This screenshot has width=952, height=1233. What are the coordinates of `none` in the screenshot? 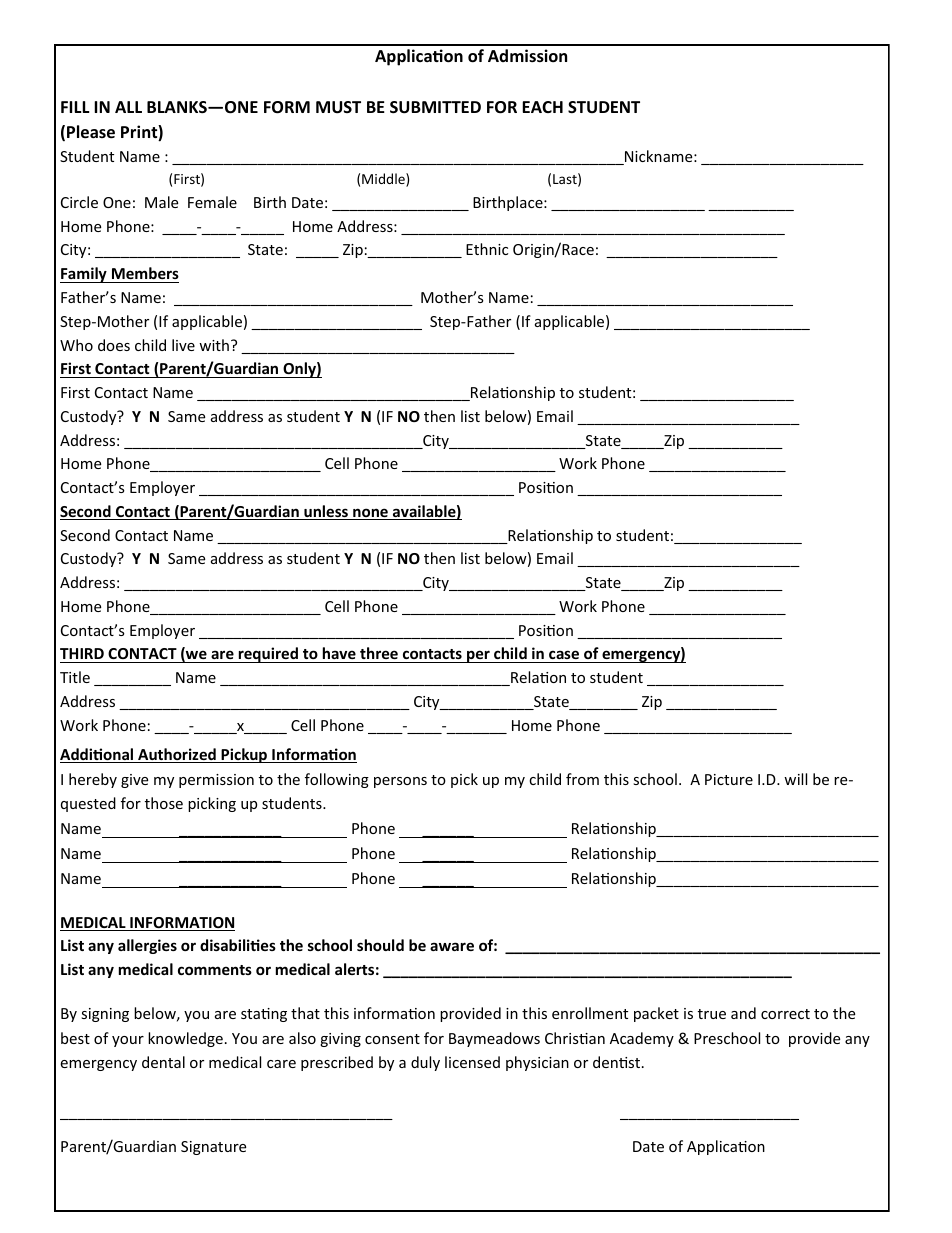 It's located at (370, 514).
